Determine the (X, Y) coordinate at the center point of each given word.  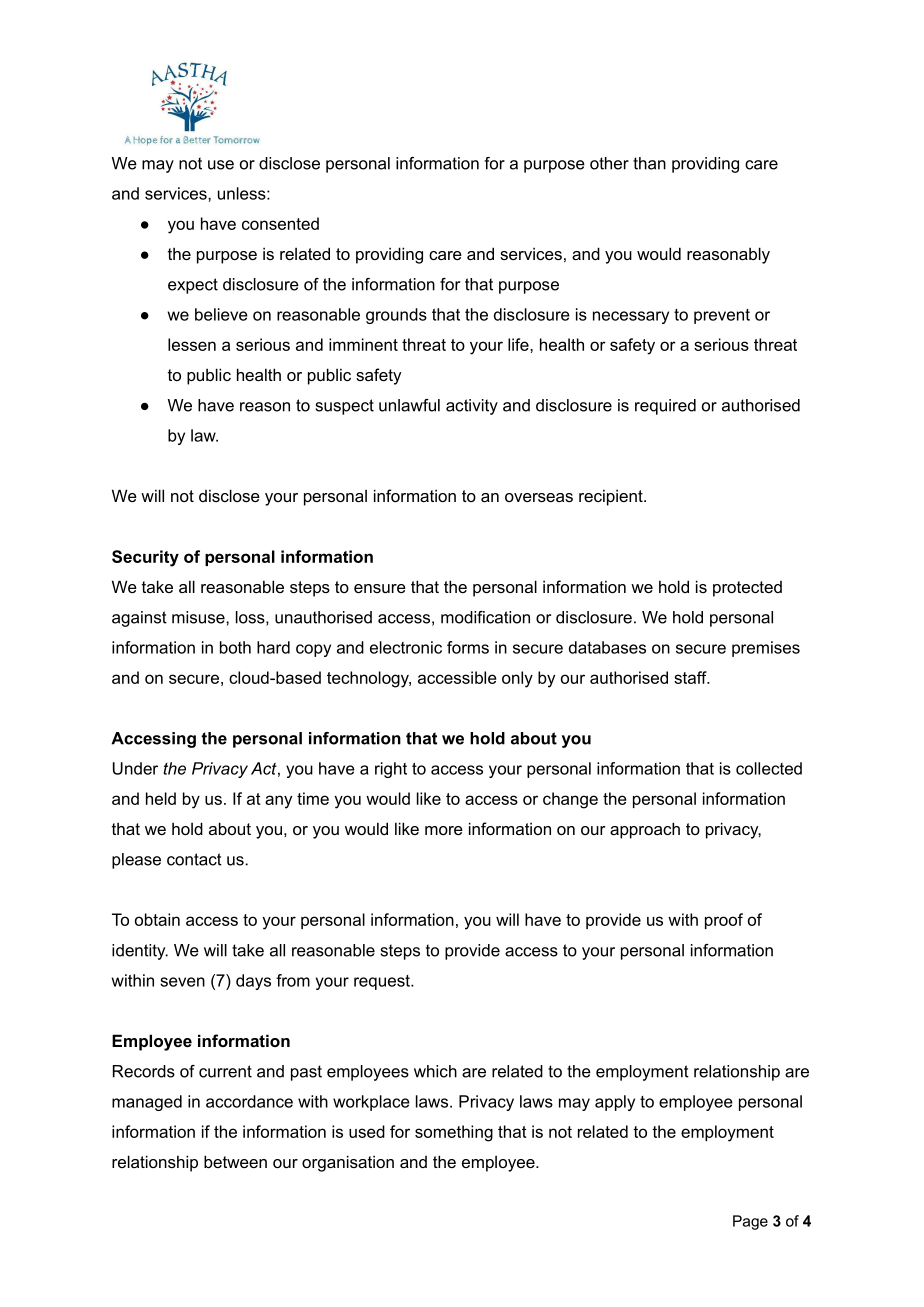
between (235, 1161)
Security (145, 558)
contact (194, 859)
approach (645, 830)
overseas (539, 497)
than (649, 163)
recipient (612, 497)
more (444, 830)
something (454, 1133)
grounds (396, 316)
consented (280, 223)
